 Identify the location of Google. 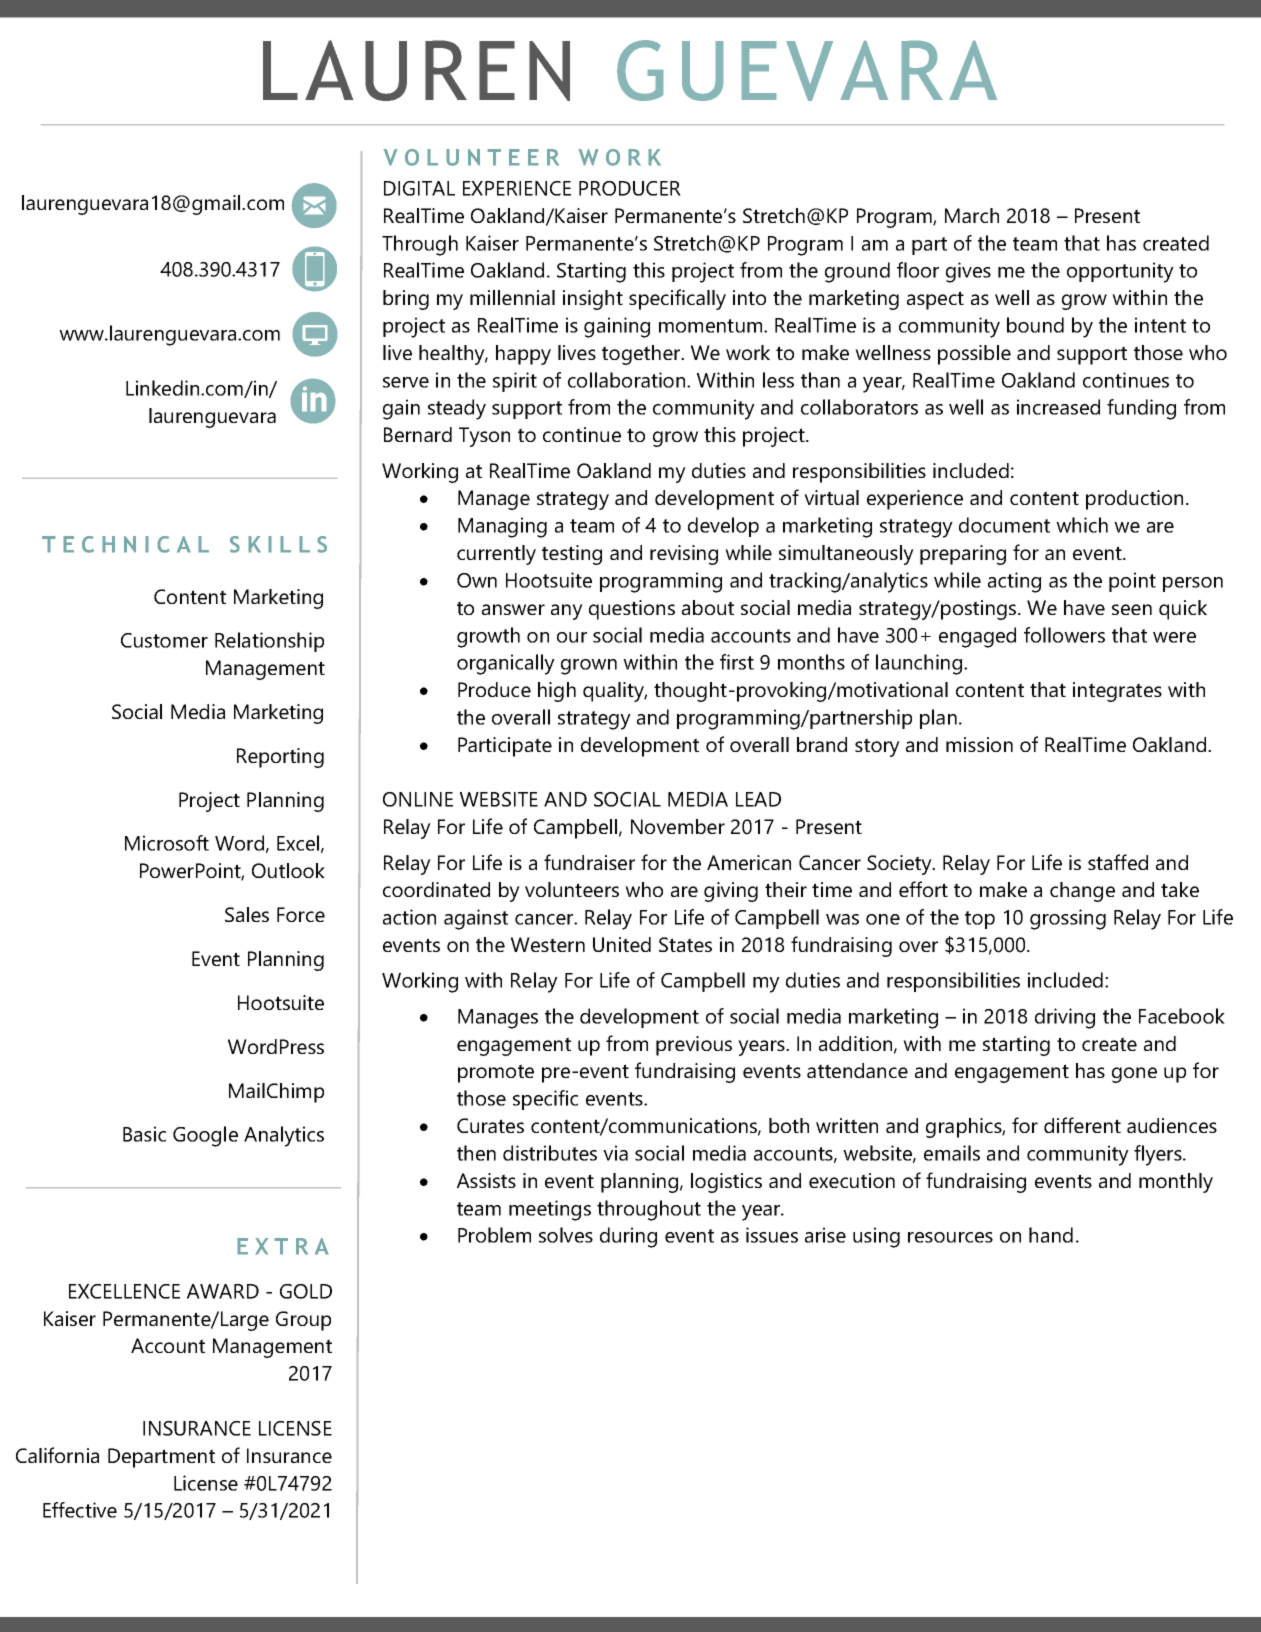
(205, 1136).
